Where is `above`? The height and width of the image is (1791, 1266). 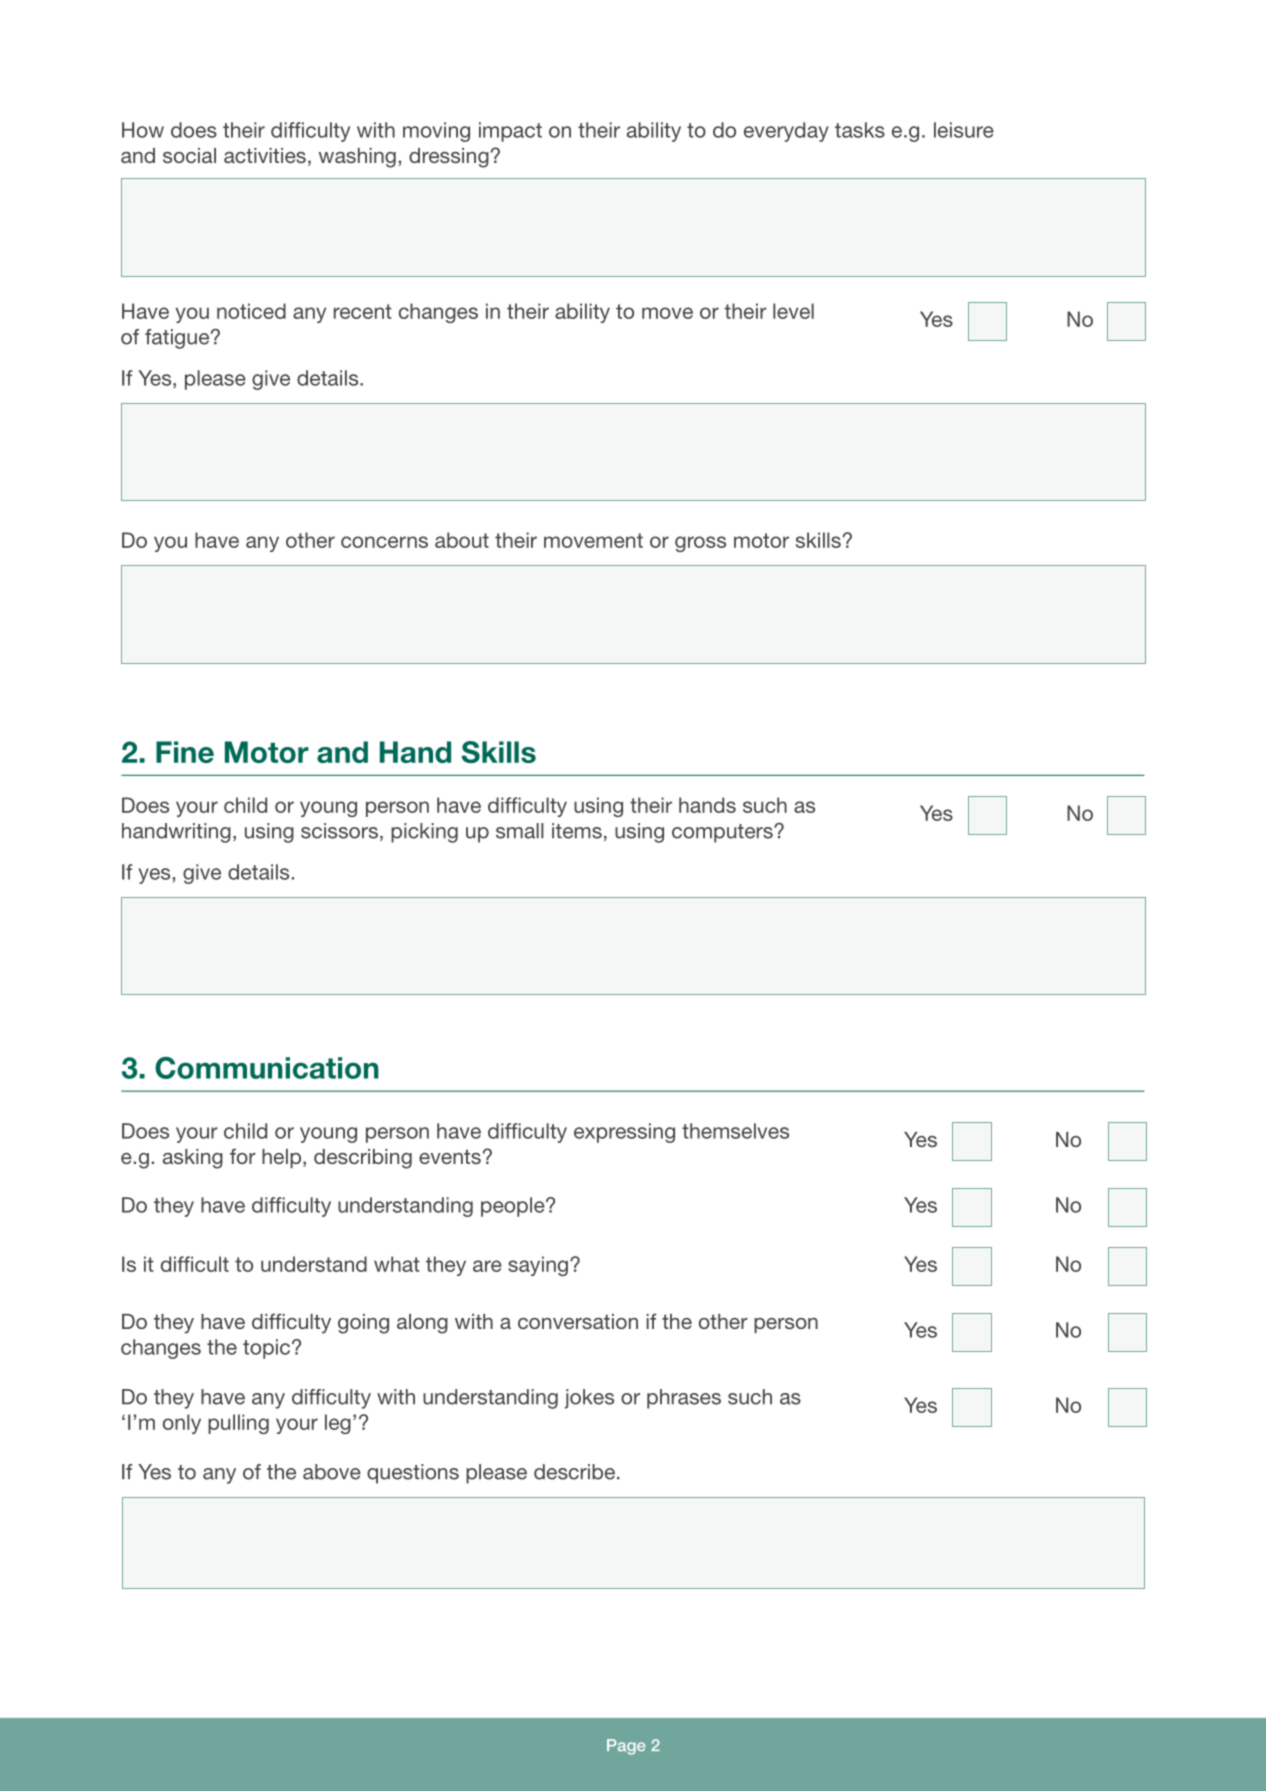 above is located at coordinates (332, 1472).
